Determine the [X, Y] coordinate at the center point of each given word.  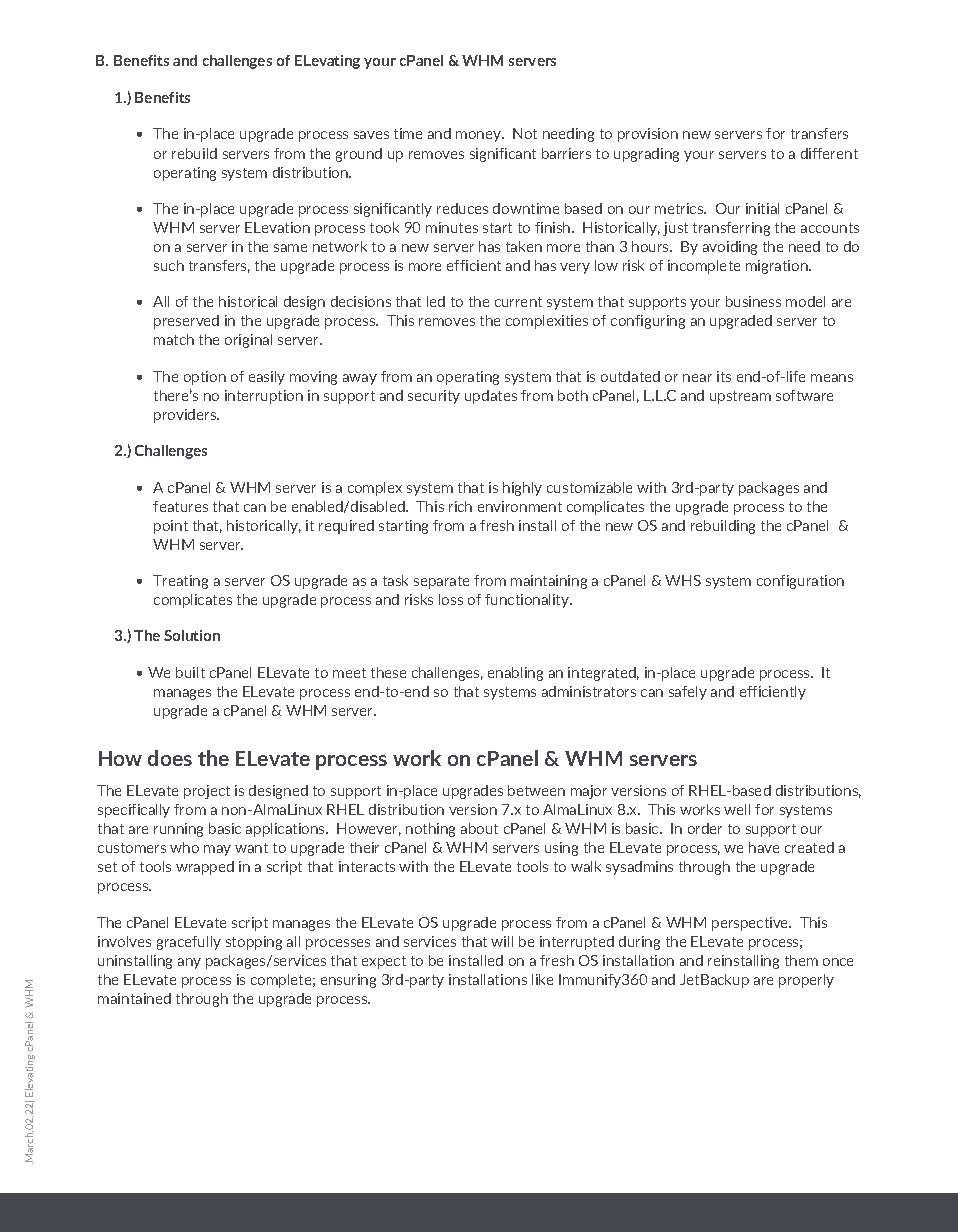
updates [491, 397]
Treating [180, 582]
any [189, 963]
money [480, 136]
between [536, 790]
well [737, 809]
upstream [740, 397]
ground [359, 155]
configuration [800, 582]
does [170, 758]
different [829, 153]
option [205, 378]
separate [441, 582]
